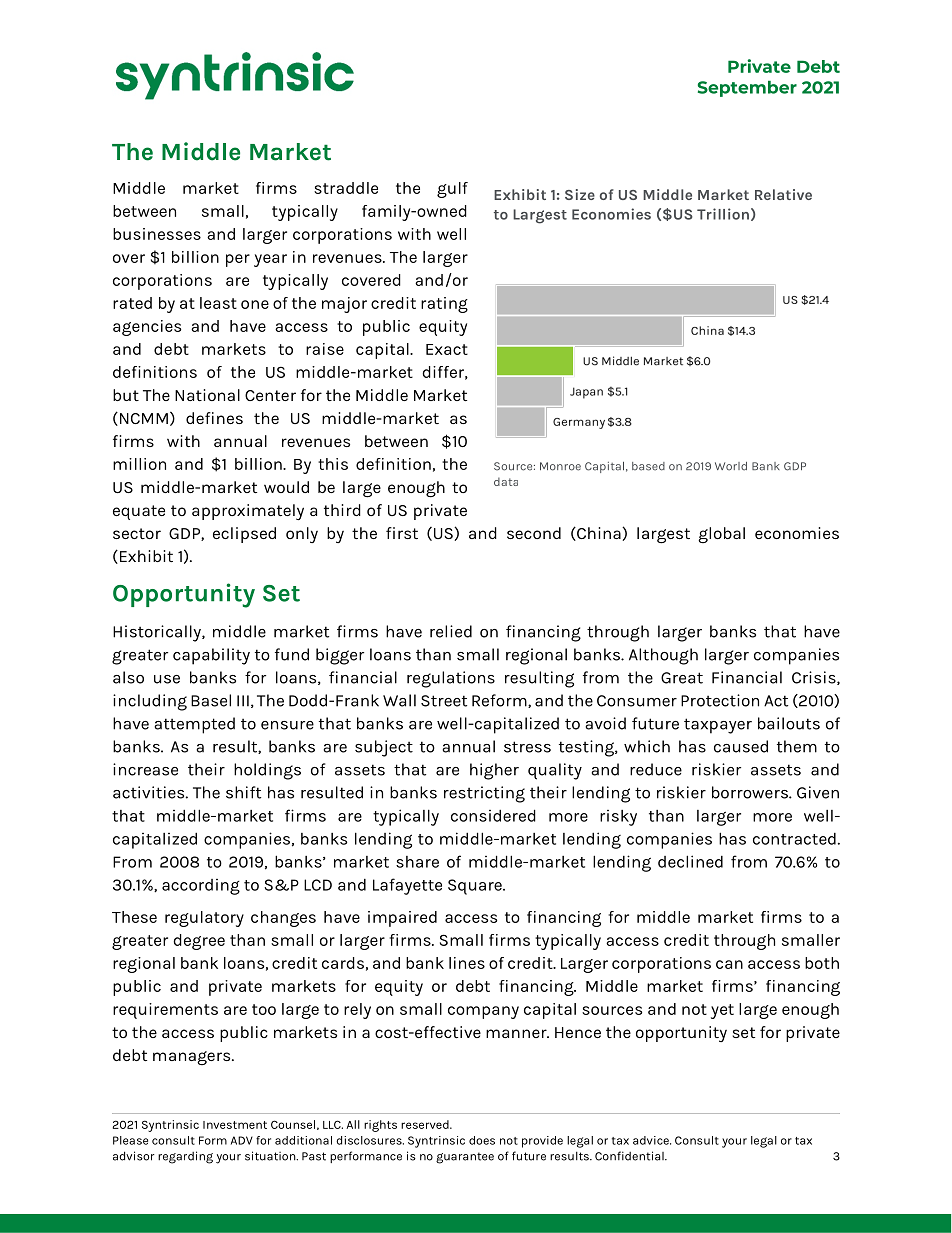 The image size is (952, 1233). I want to click on National, so click(207, 395).
